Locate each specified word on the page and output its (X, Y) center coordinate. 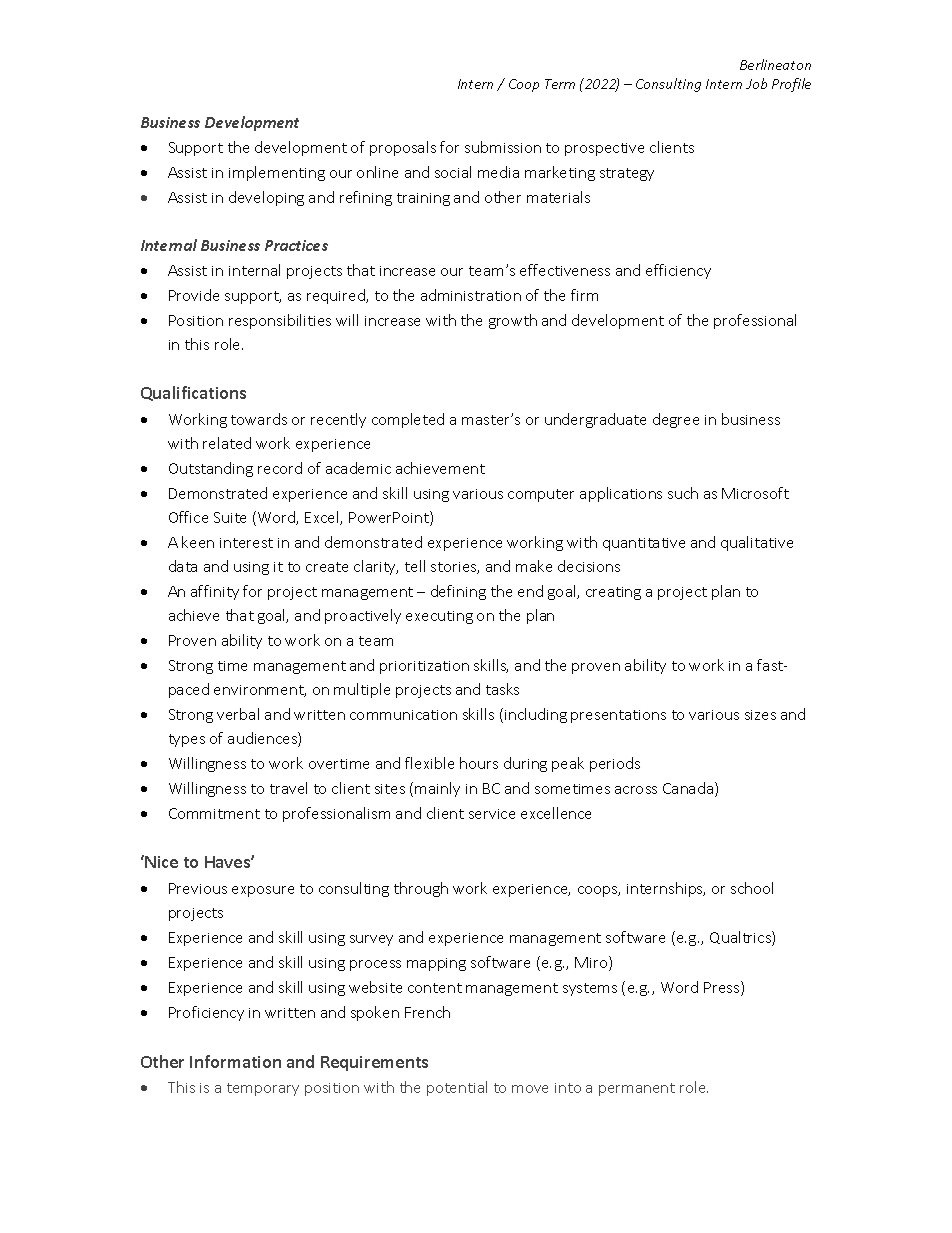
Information (235, 1061)
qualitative (757, 543)
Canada (689, 789)
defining (458, 592)
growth (513, 321)
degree (676, 420)
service (492, 814)
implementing (277, 173)
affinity (215, 592)
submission (503, 147)
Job (756, 83)
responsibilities (280, 321)
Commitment (214, 813)
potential (457, 1088)
